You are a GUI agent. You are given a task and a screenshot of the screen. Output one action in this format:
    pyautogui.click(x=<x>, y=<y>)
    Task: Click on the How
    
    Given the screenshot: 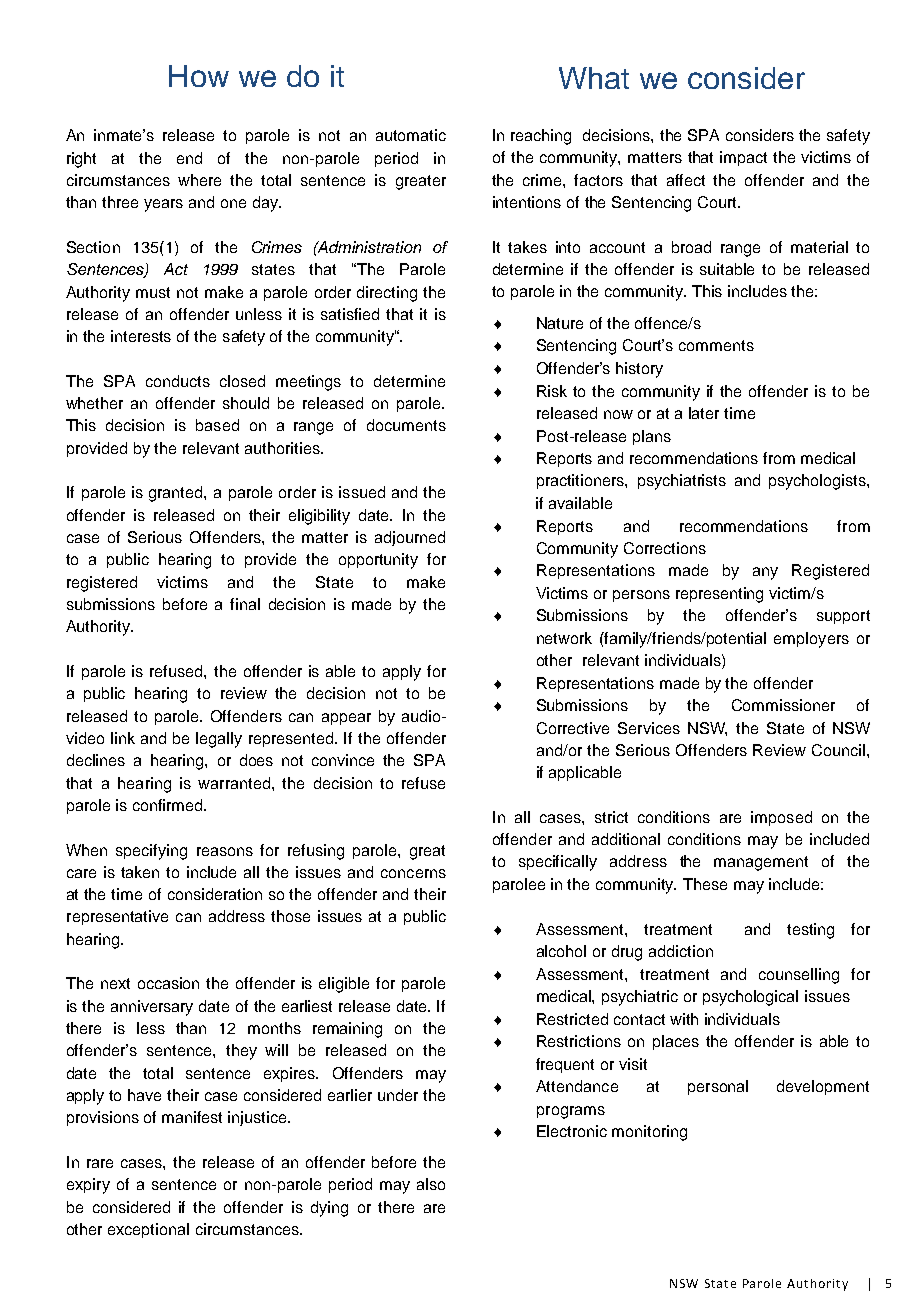 What is the action you would take?
    pyautogui.click(x=199, y=76)
